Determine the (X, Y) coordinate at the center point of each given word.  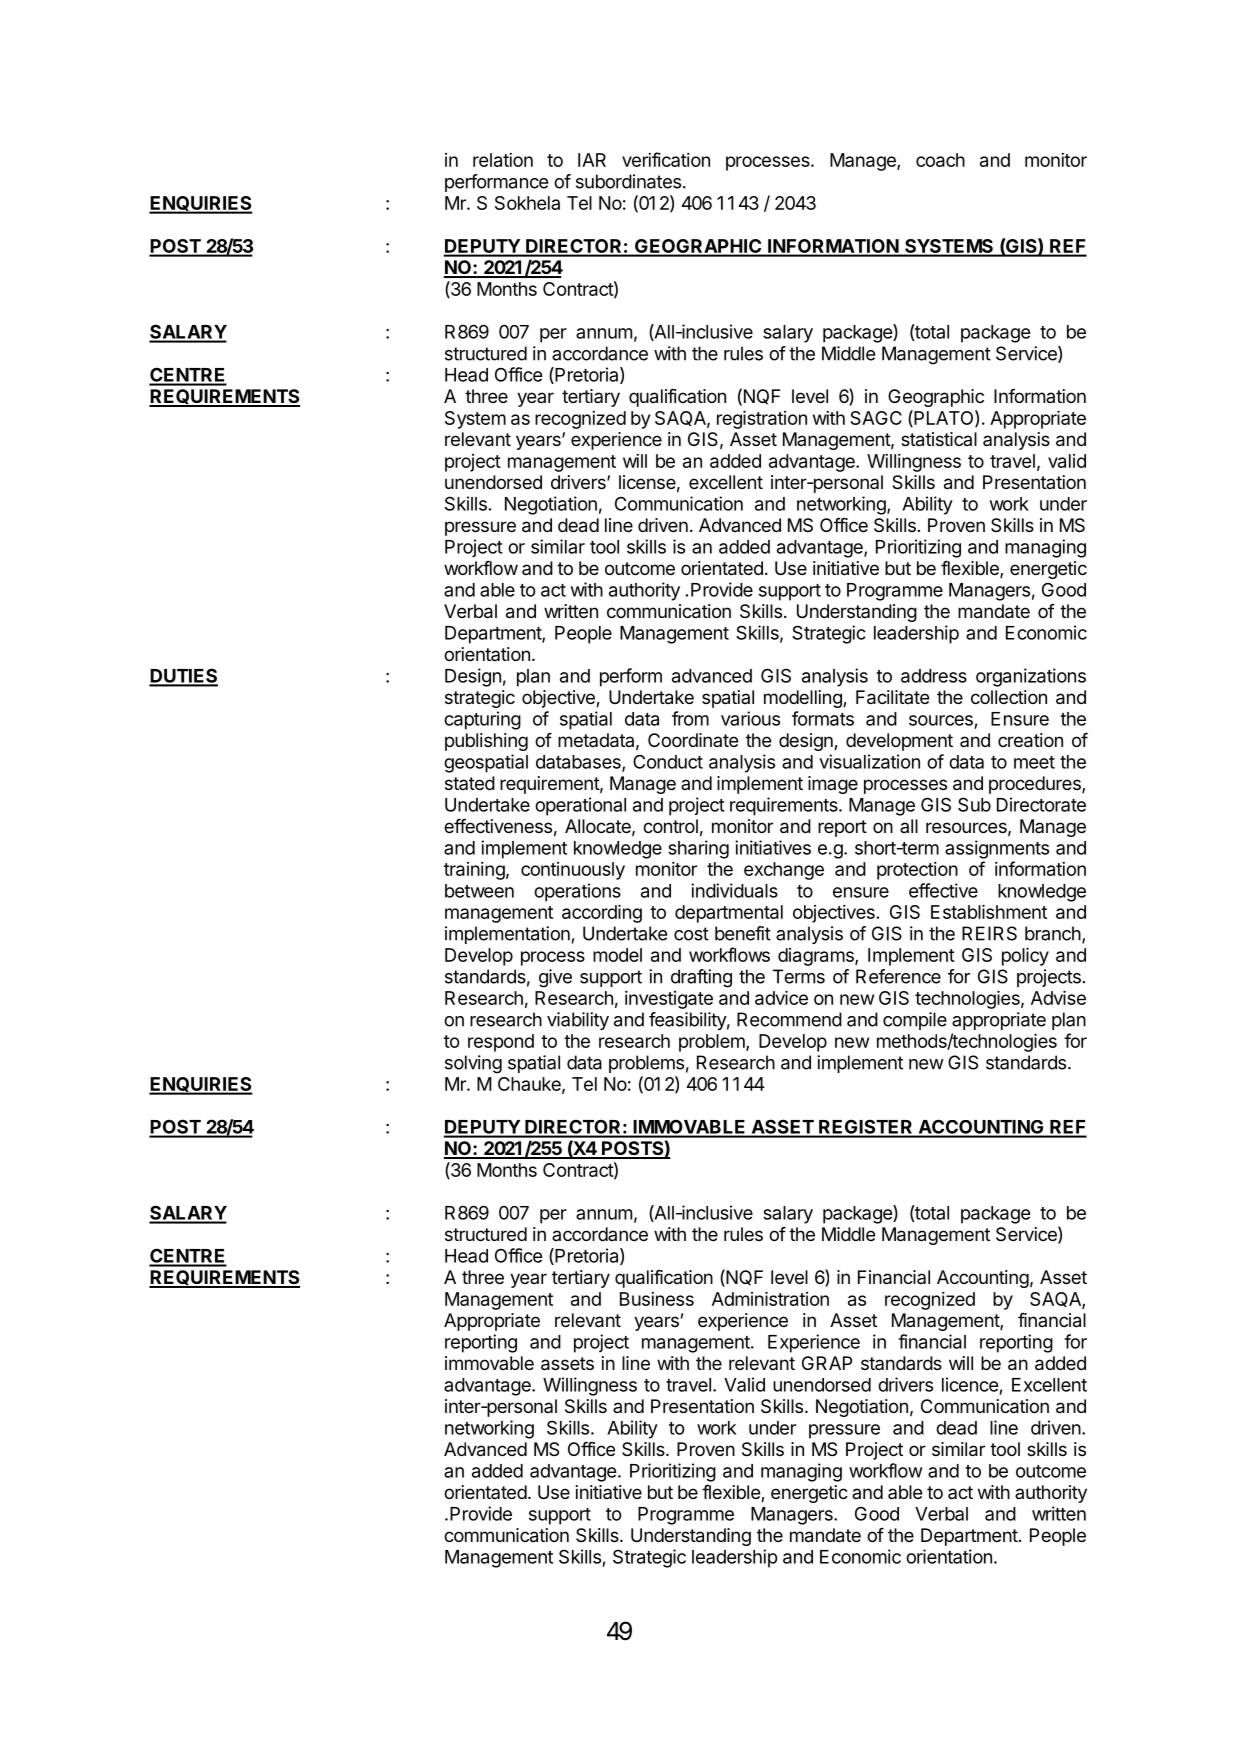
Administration (770, 1298)
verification (666, 159)
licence (970, 1384)
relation (503, 160)
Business (657, 1299)
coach (940, 160)
